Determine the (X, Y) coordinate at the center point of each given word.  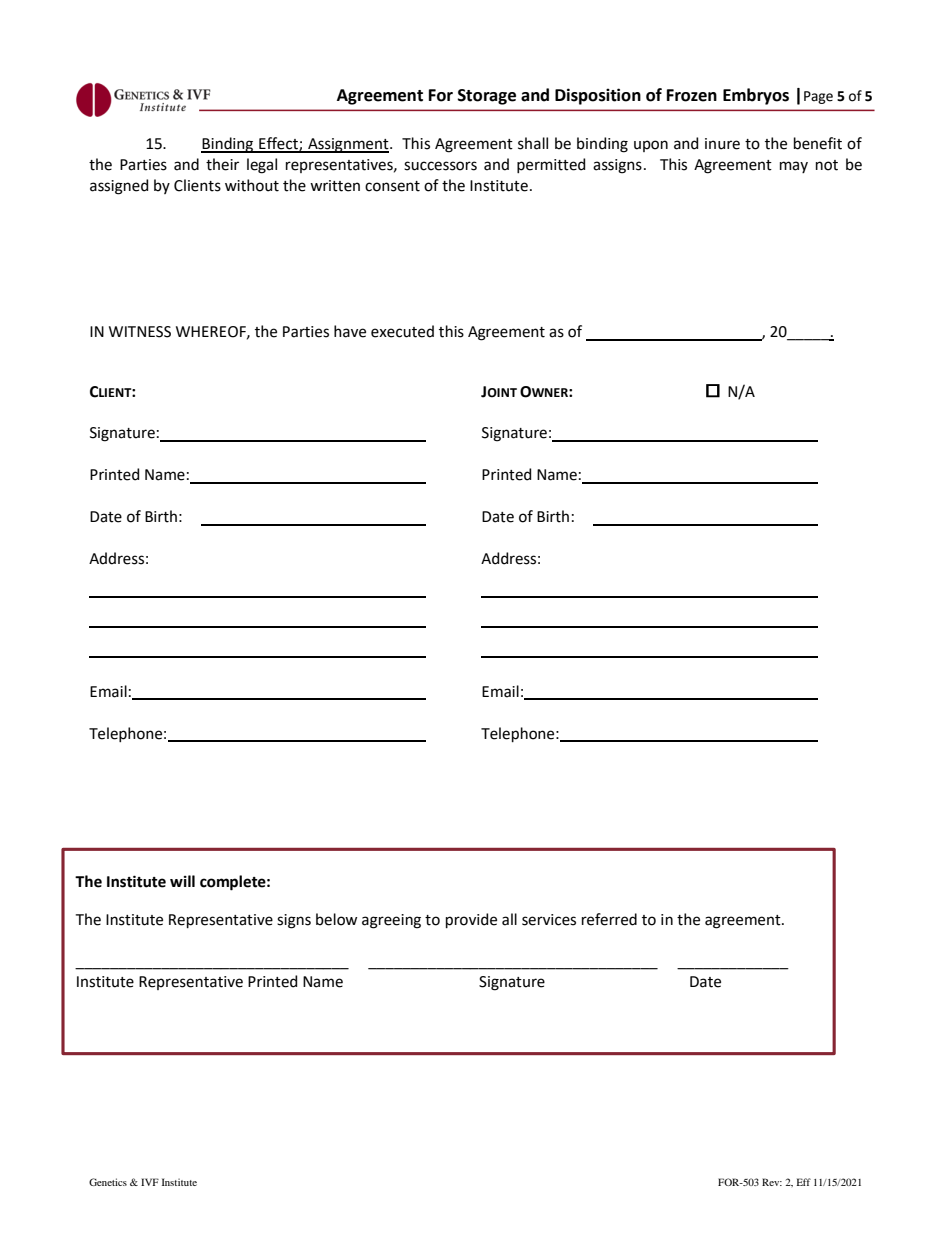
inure (722, 144)
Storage (487, 97)
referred (609, 919)
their (222, 164)
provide (471, 920)
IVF (150, 1182)
